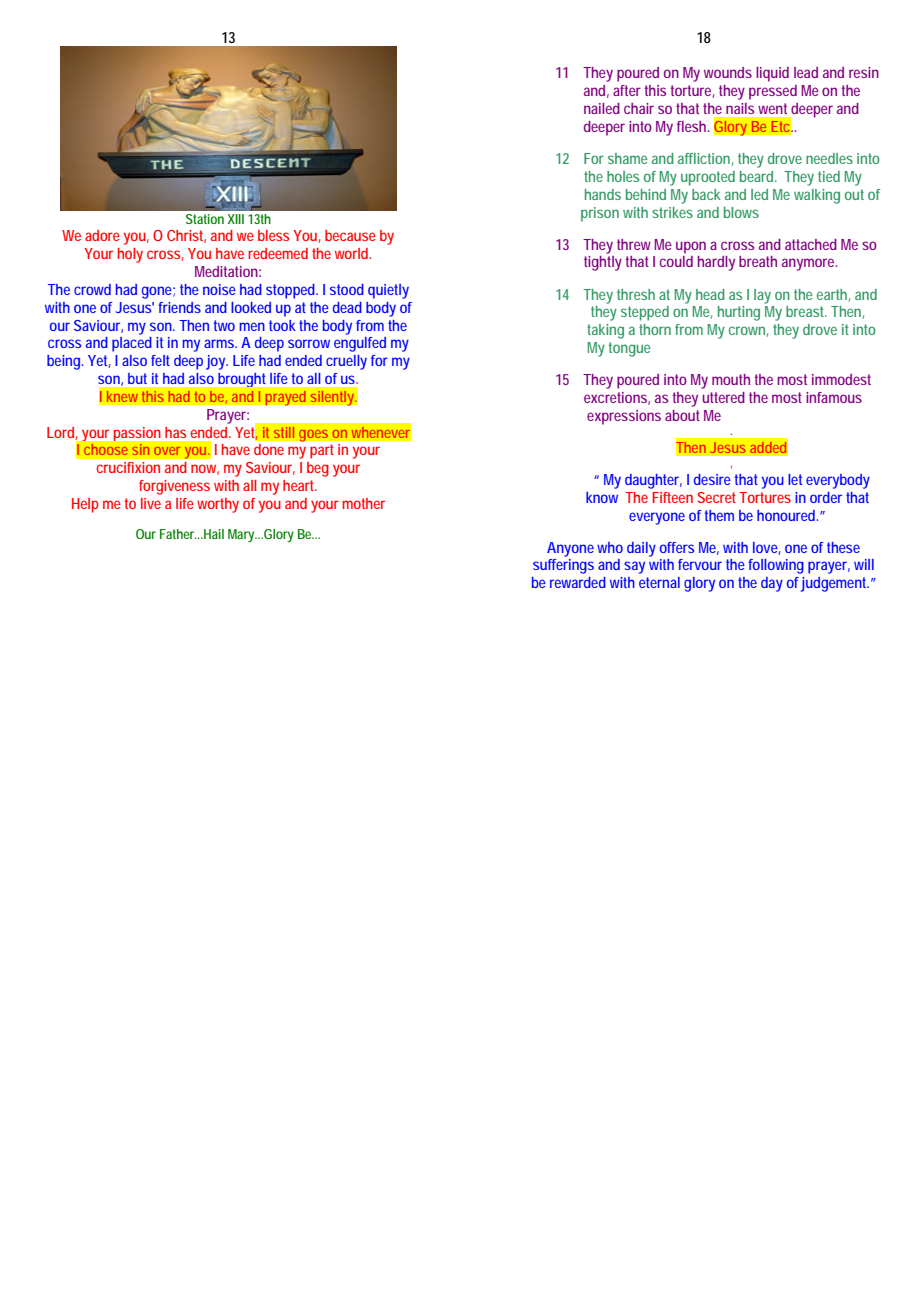 This screenshot has height=1308, width=924. What do you see at coordinates (132, 344) in the screenshot?
I see `placed` at bounding box center [132, 344].
